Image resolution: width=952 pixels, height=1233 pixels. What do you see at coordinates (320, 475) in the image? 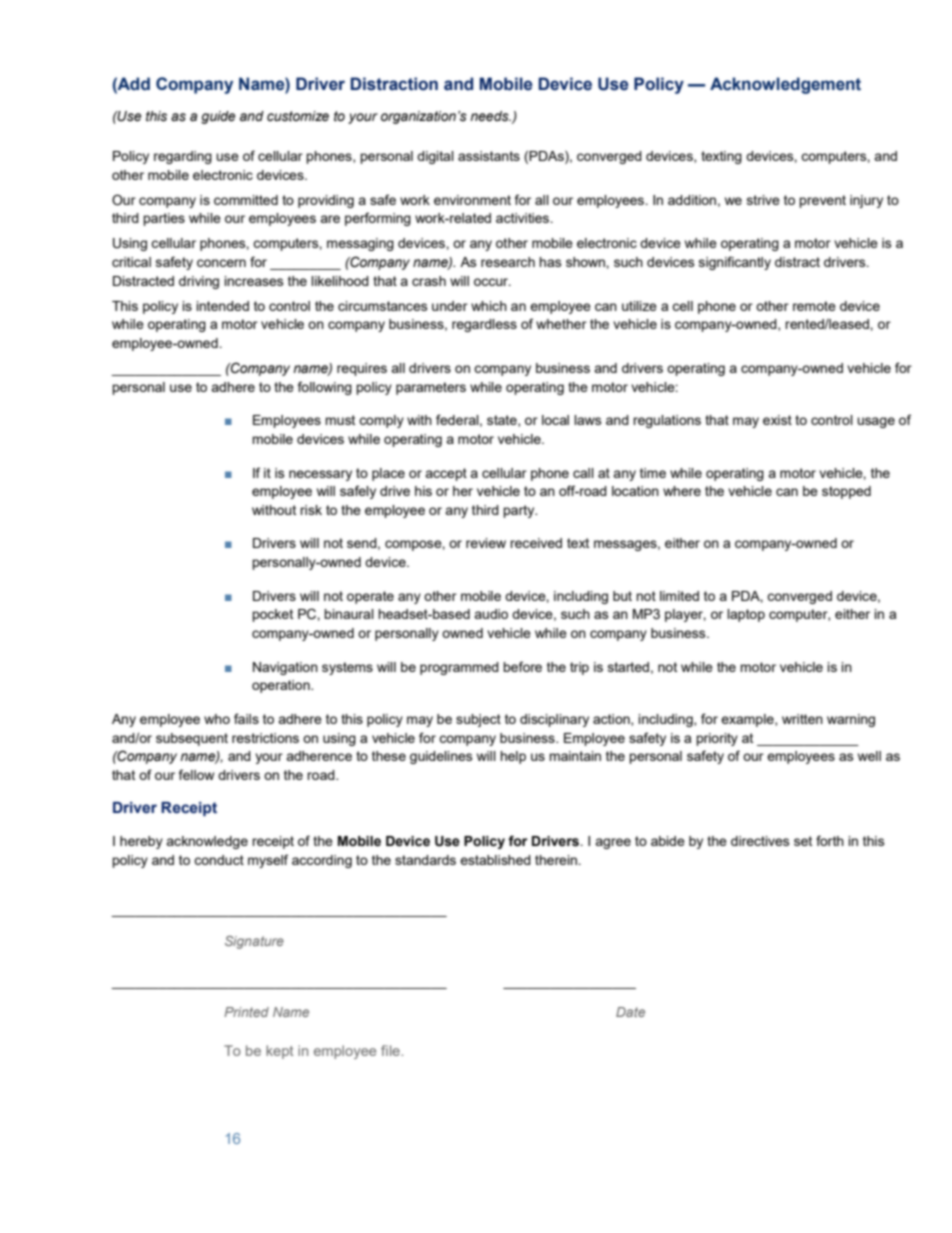
I see `necessary` at bounding box center [320, 475].
